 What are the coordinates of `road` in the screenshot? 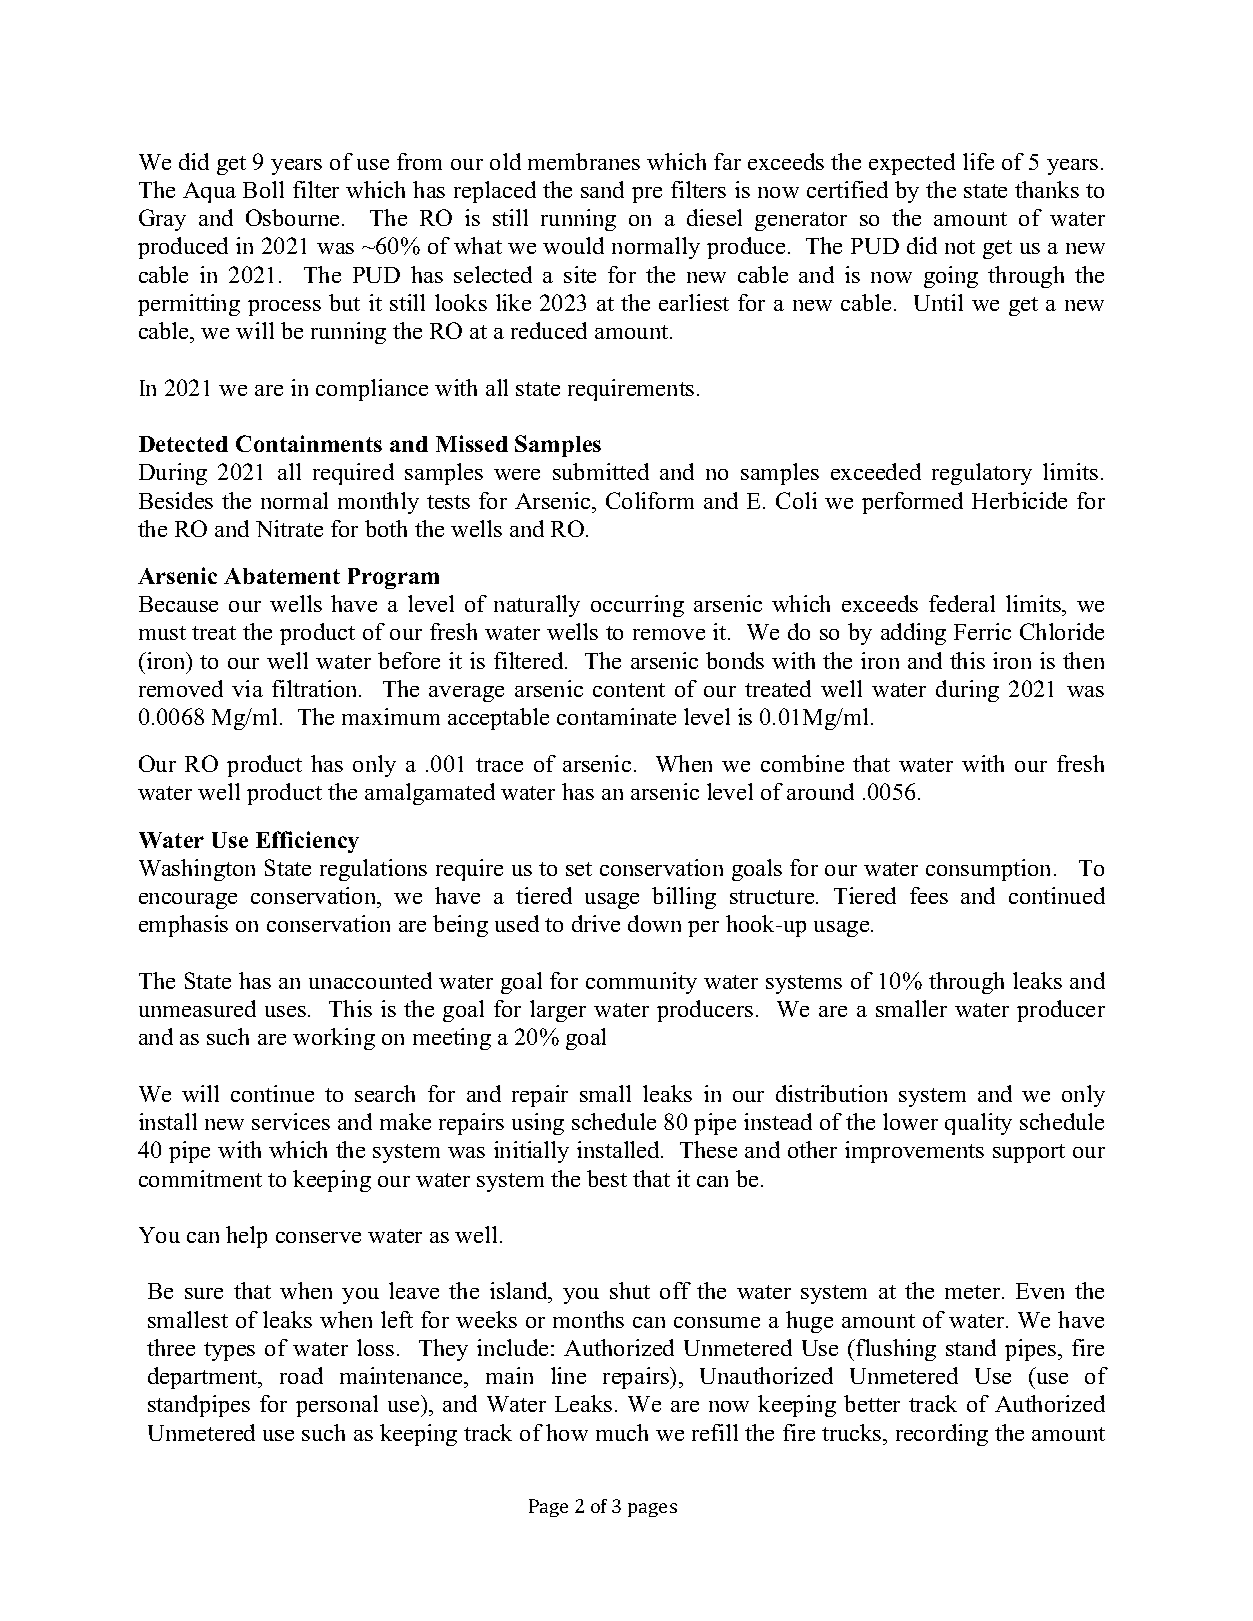 It's located at (301, 1375).
